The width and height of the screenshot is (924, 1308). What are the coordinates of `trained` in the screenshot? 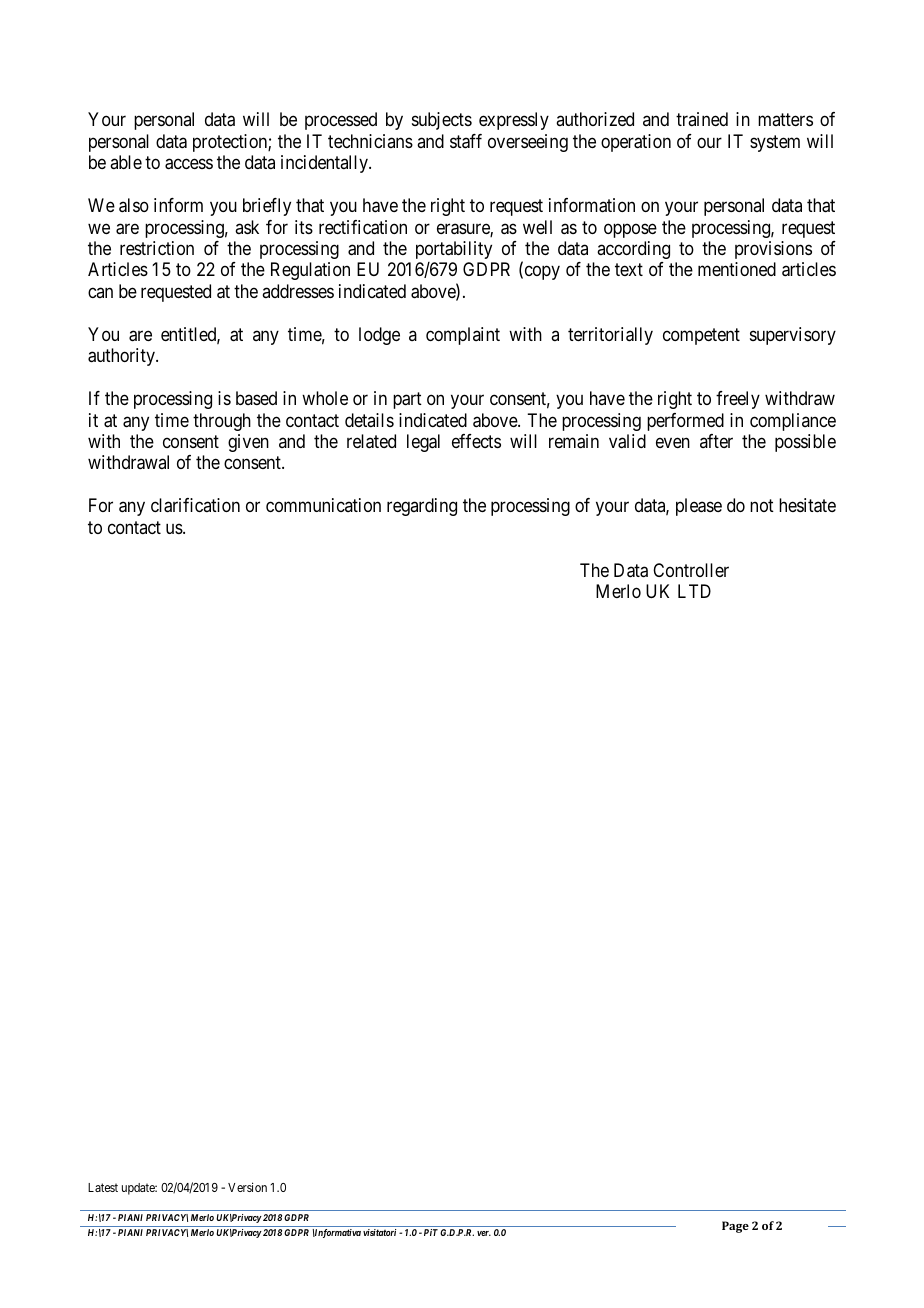 It's located at (702, 119).
